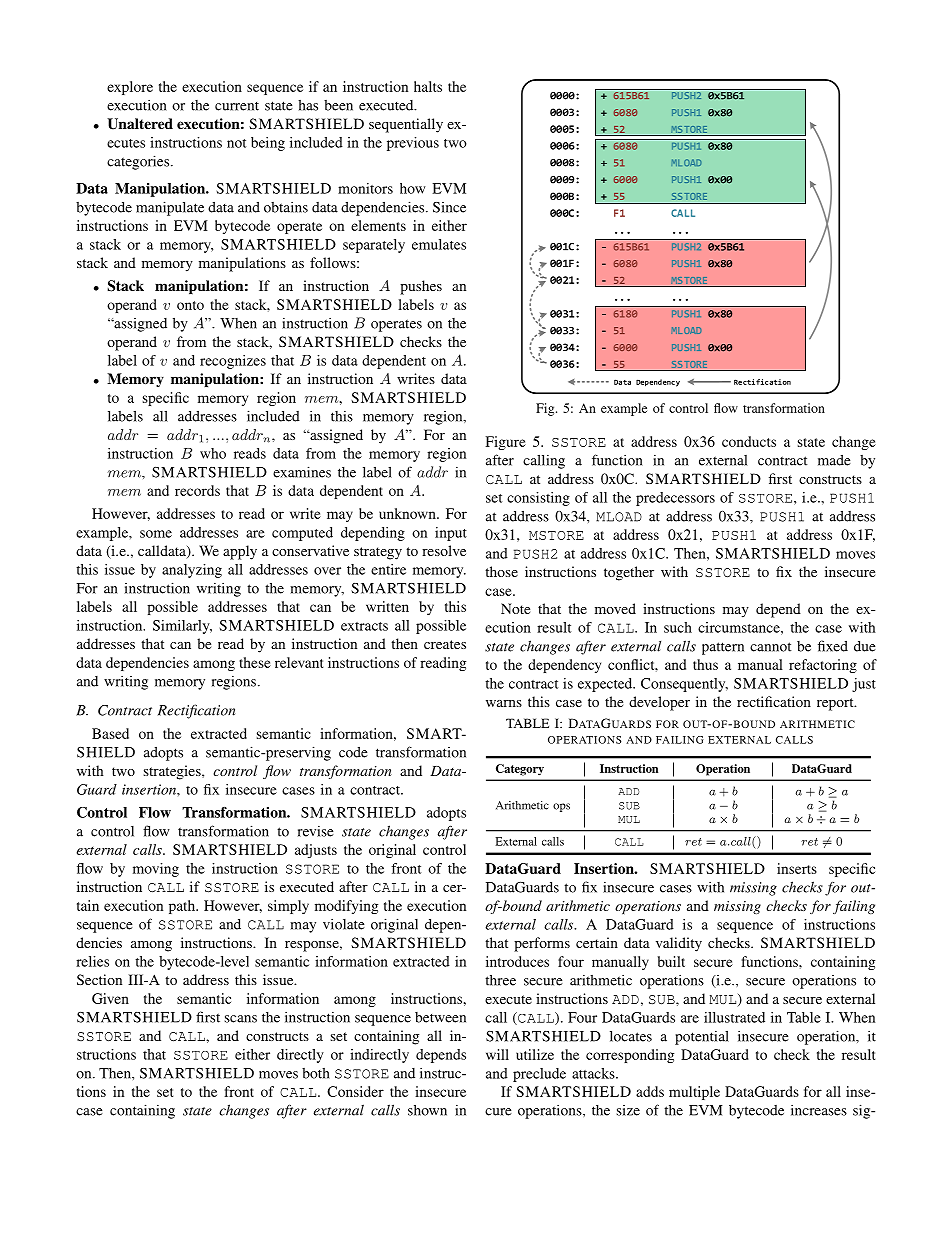 This page has height=1233, width=952. Describe the element at coordinates (515, 608) in the page. I see `Note` at that location.
